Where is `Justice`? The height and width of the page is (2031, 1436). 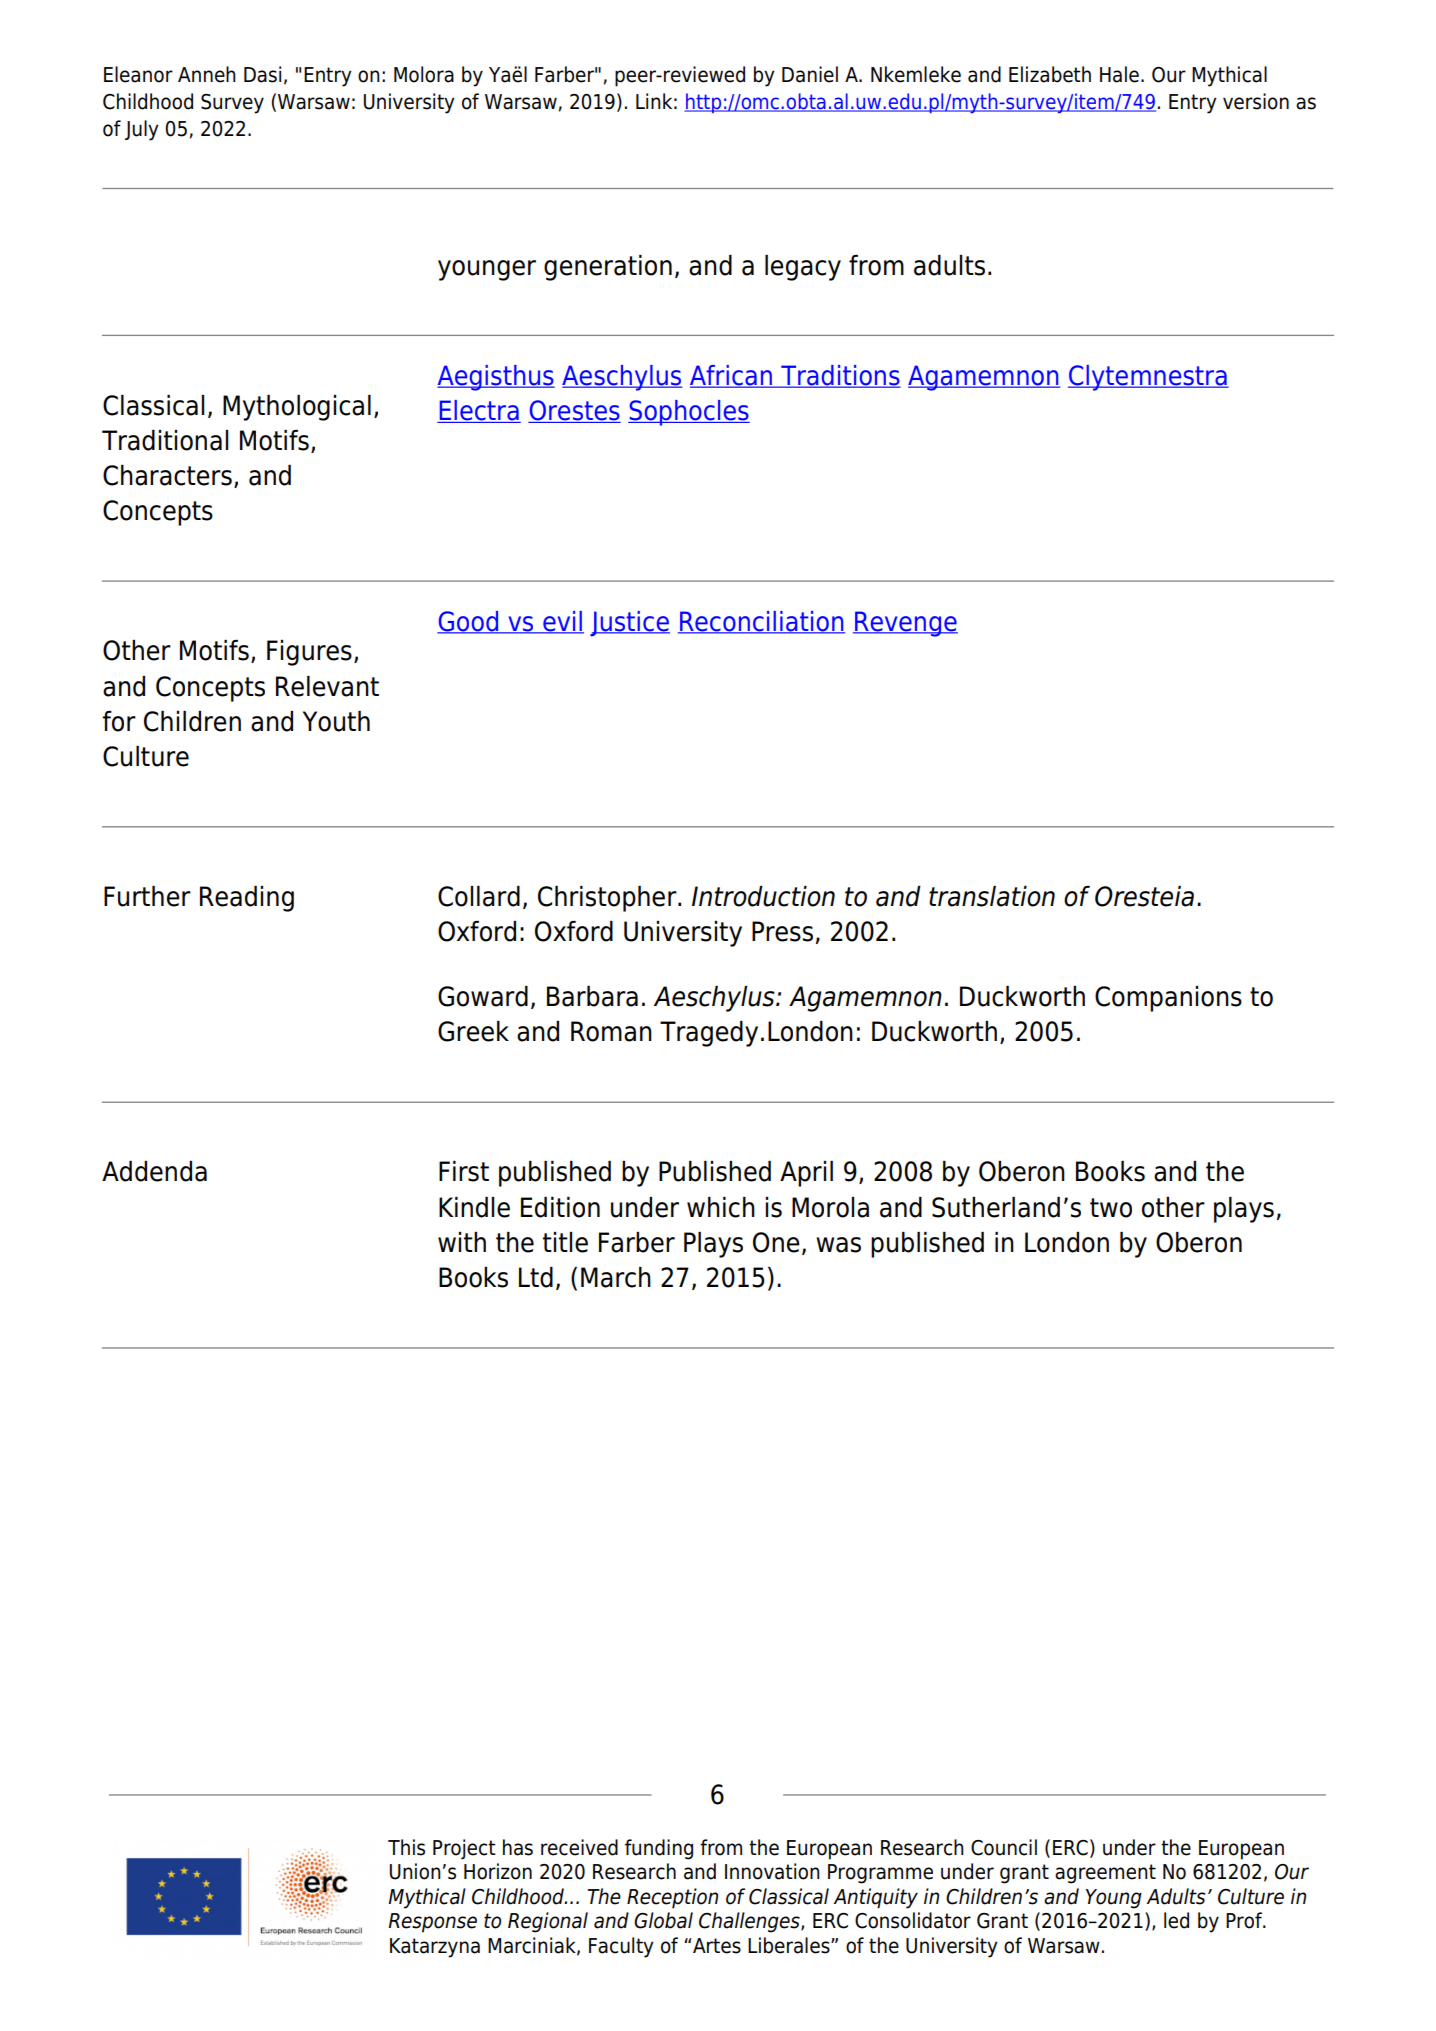 Justice is located at coordinates (630, 624).
